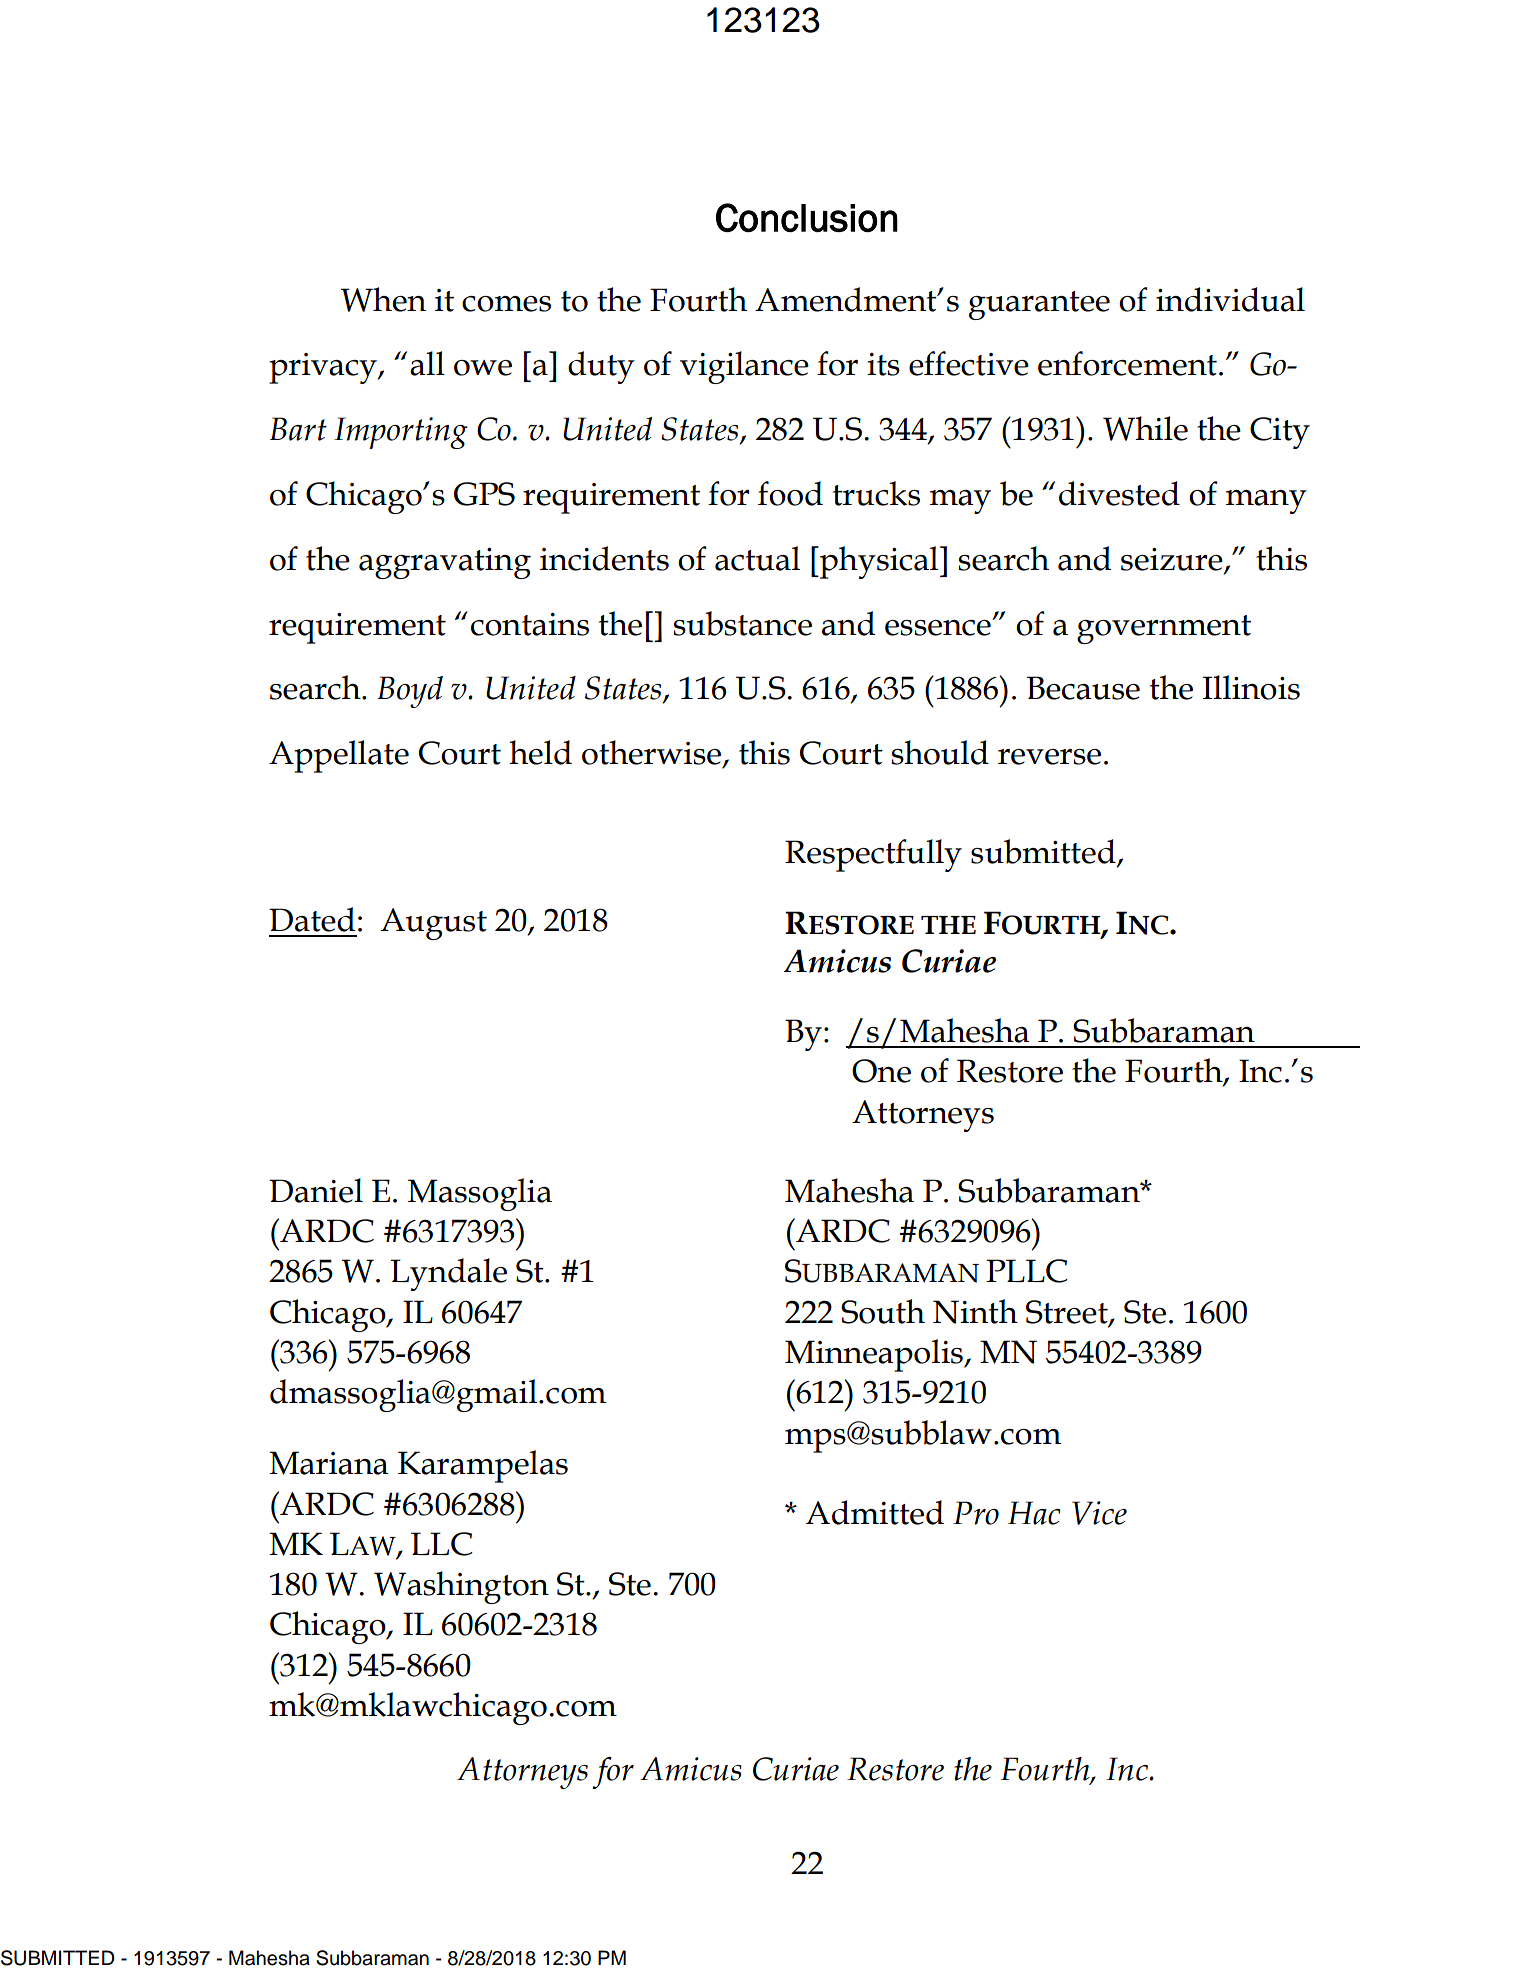 This page has height=1973, width=1525. Describe the element at coordinates (1230, 299) in the page. I see `individual` at that location.
